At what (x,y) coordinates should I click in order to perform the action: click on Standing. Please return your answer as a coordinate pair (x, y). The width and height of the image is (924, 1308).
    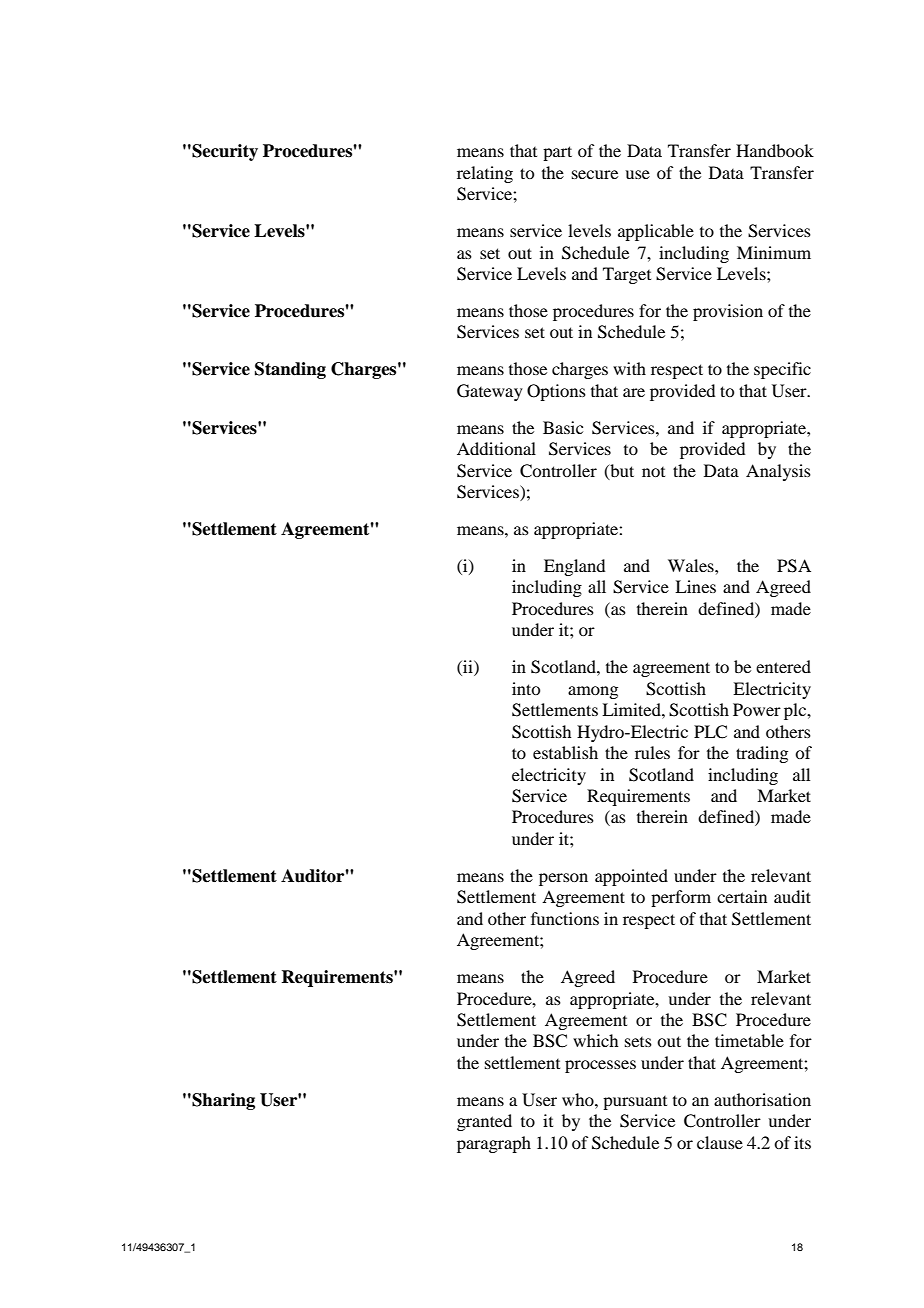
    Looking at the image, I should click on (290, 370).
